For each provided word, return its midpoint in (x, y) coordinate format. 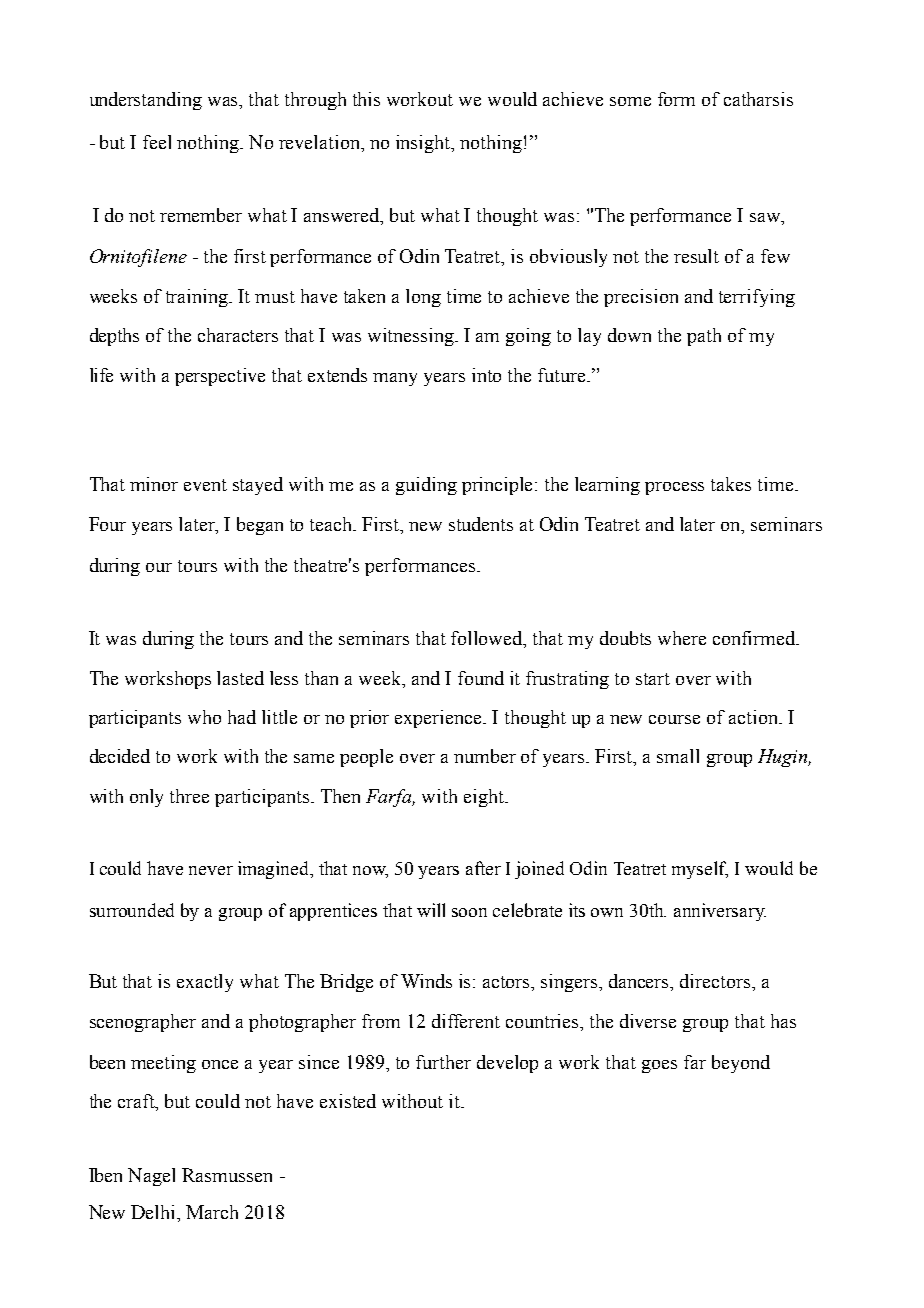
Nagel (151, 1177)
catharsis (758, 99)
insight (424, 144)
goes (659, 1066)
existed (348, 1101)
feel (157, 142)
